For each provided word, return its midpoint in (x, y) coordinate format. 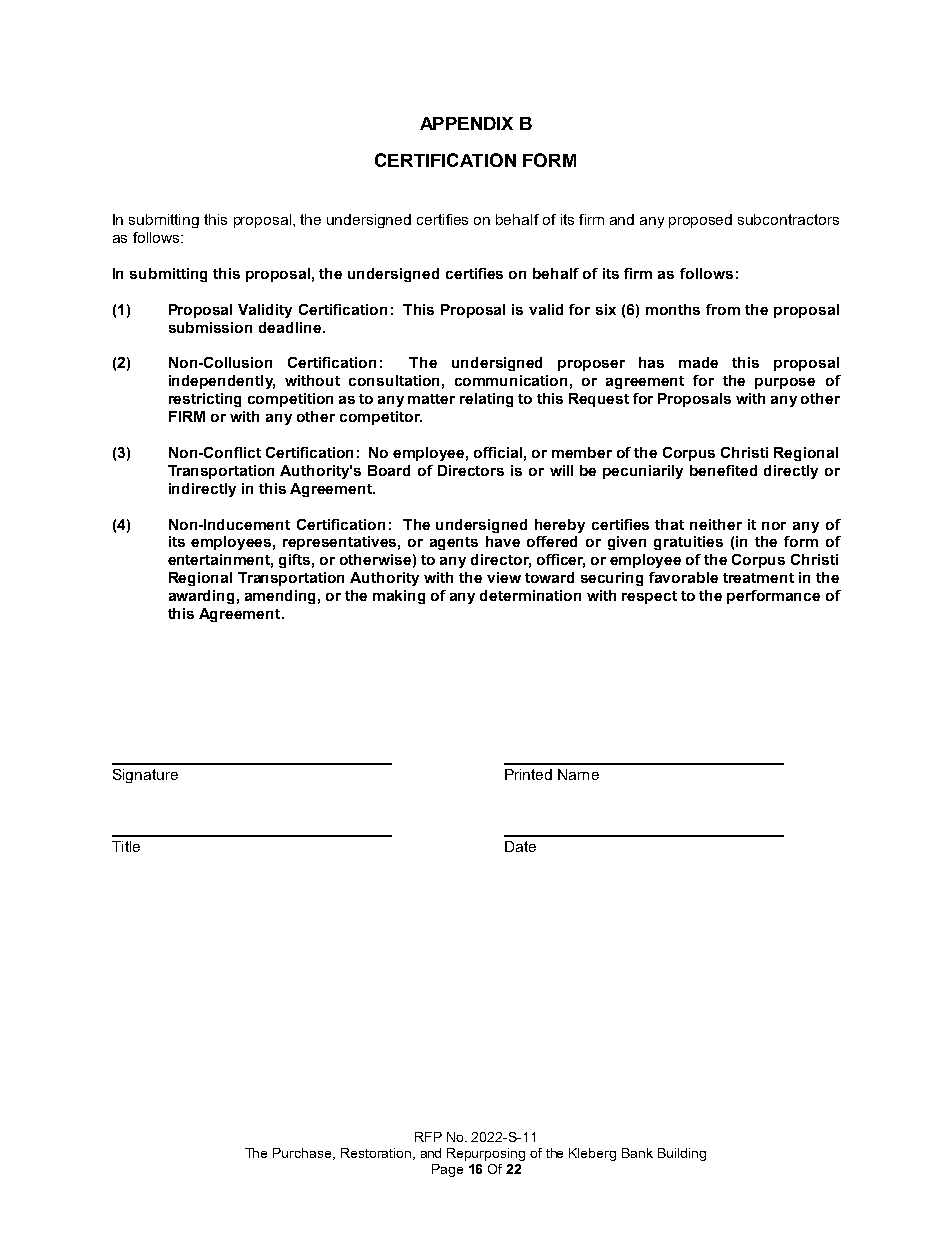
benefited (723, 470)
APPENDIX (466, 123)
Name (578, 774)
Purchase (303, 1154)
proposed (700, 221)
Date (520, 846)
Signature (145, 776)
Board (389, 470)
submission (210, 327)
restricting (205, 400)
